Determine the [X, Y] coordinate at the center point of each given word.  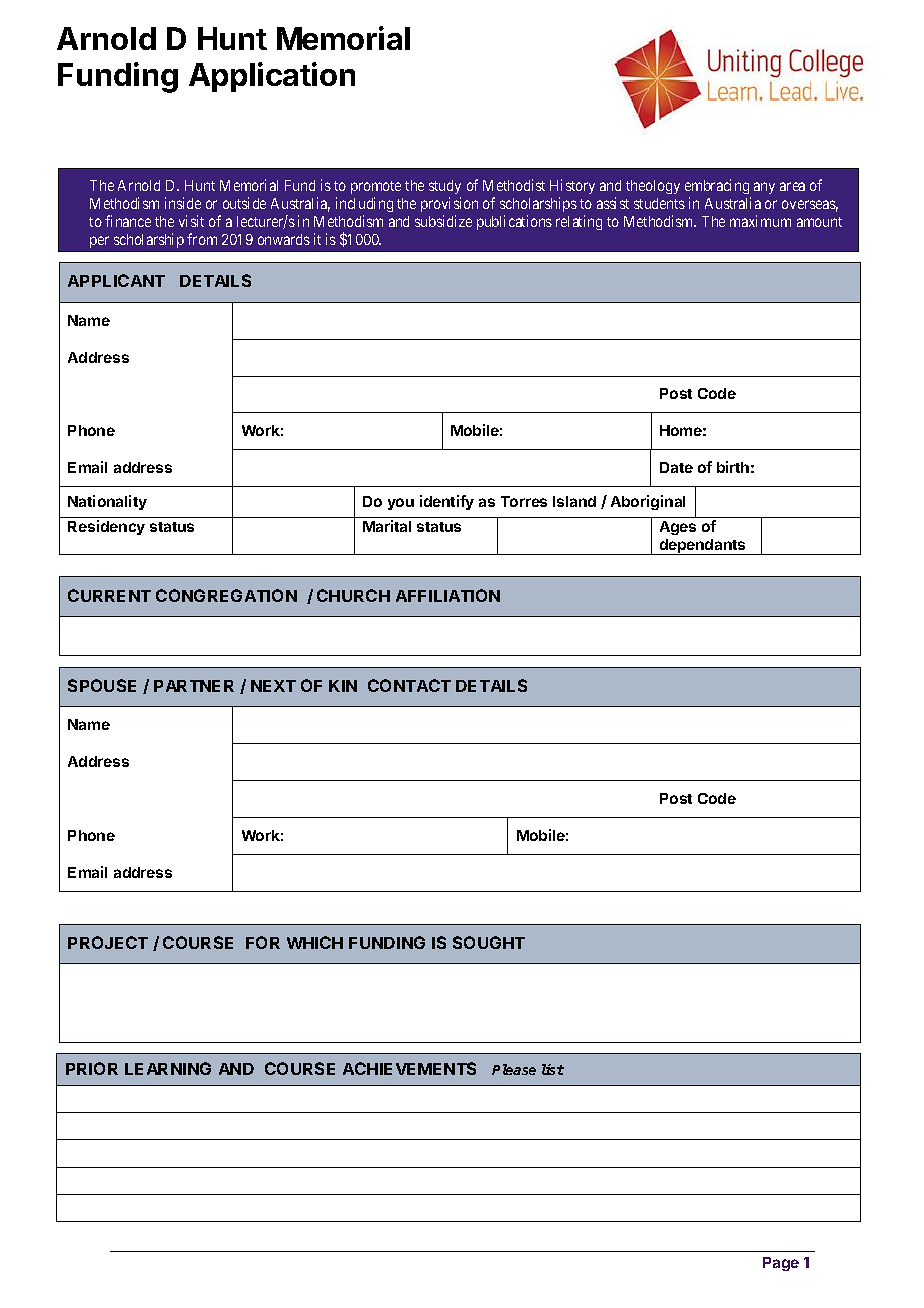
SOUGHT [489, 942]
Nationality [107, 502]
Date [676, 467]
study [445, 189]
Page [781, 1264]
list [553, 1069]
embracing [718, 188]
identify [447, 502]
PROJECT [108, 942]
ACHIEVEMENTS [409, 1068]
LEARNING [168, 1068]
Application [272, 77]
